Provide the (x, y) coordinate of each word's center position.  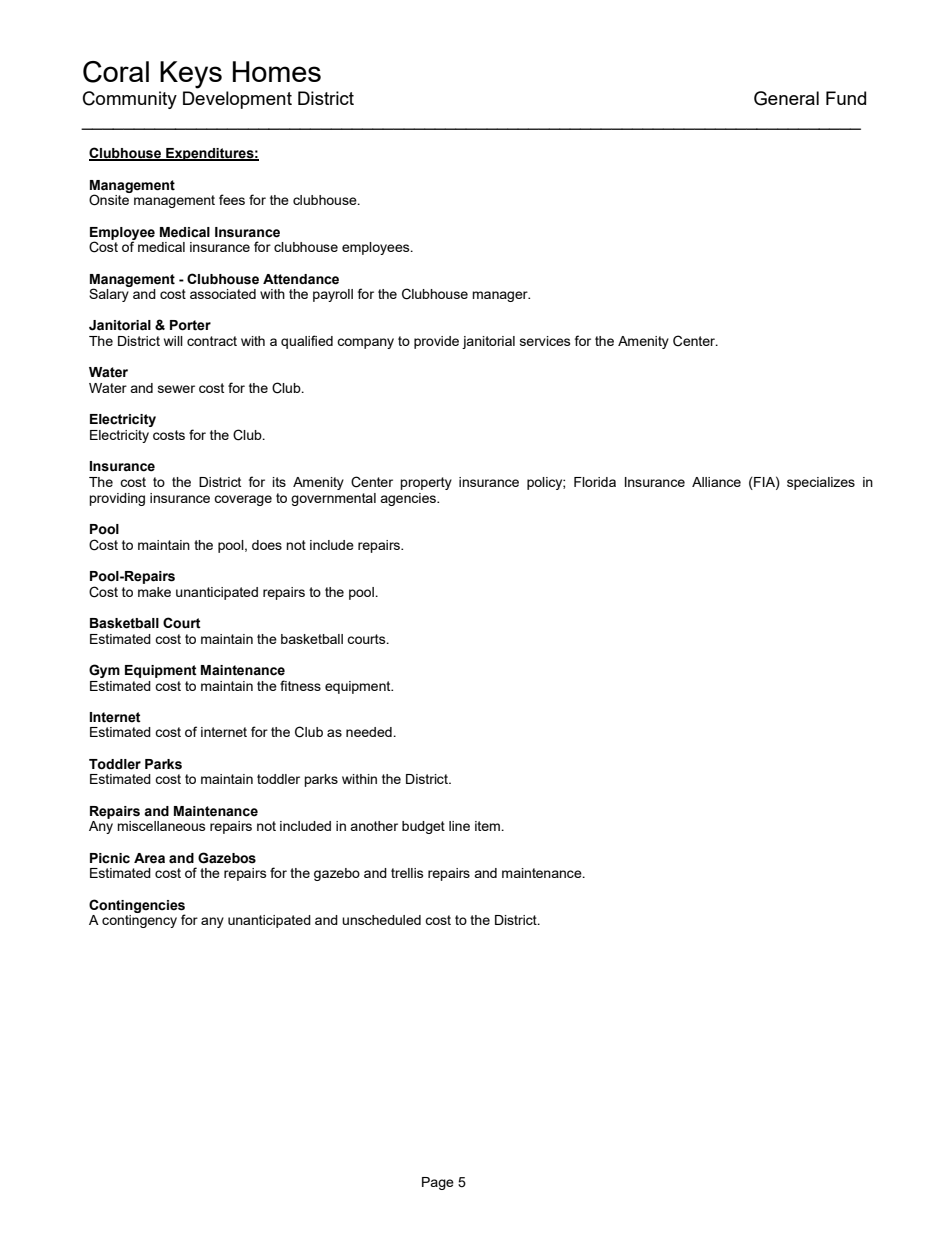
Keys (191, 75)
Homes (277, 71)
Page (438, 1183)
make (154, 592)
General (786, 98)
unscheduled (381, 920)
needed (370, 732)
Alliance (716, 482)
